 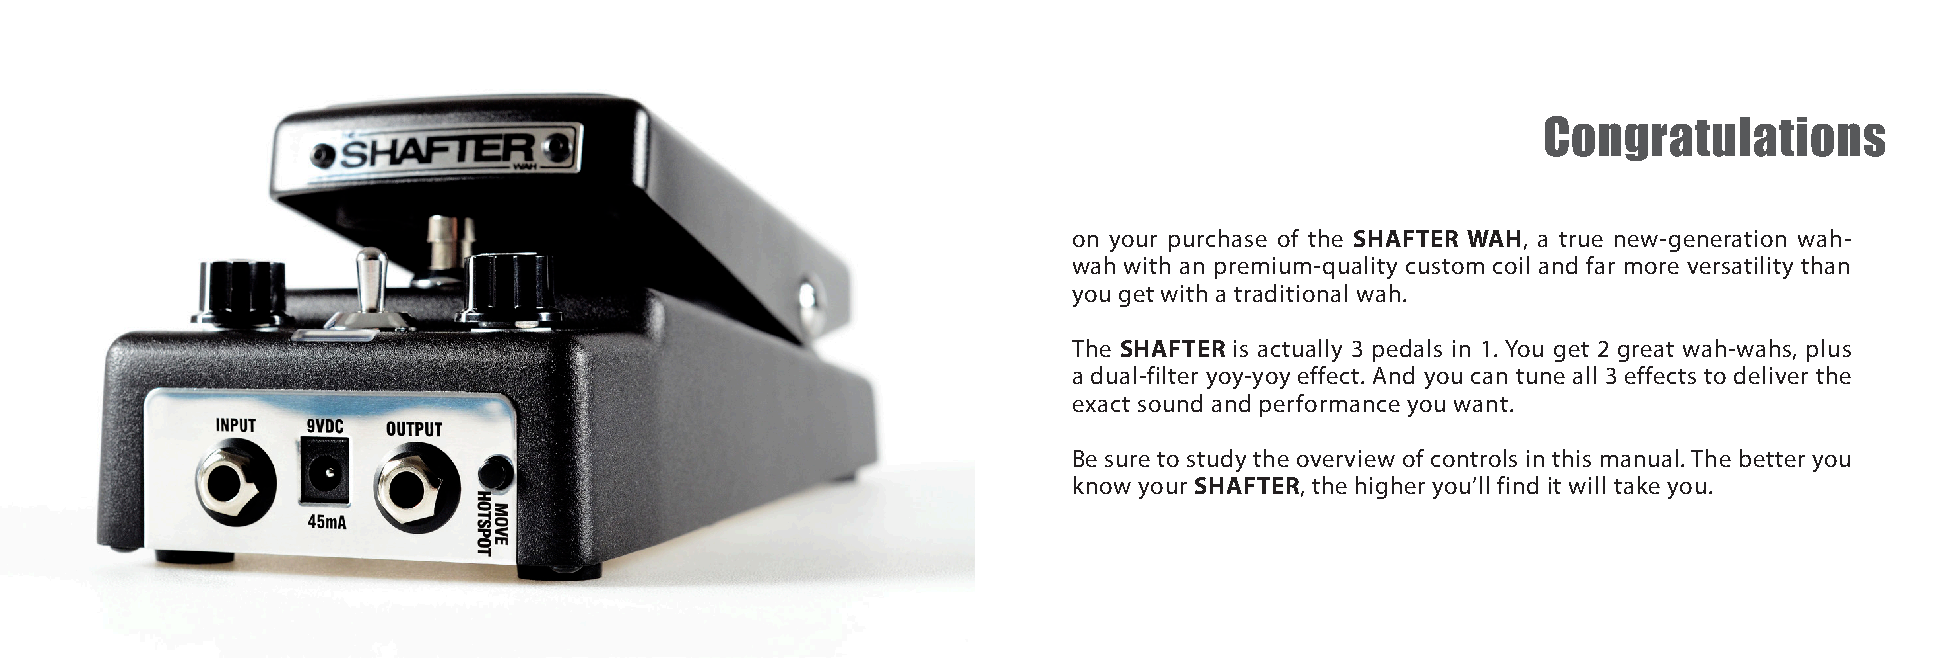 What do you see at coordinates (1715, 138) in the screenshot?
I see `Congratulations` at bounding box center [1715, 138].
